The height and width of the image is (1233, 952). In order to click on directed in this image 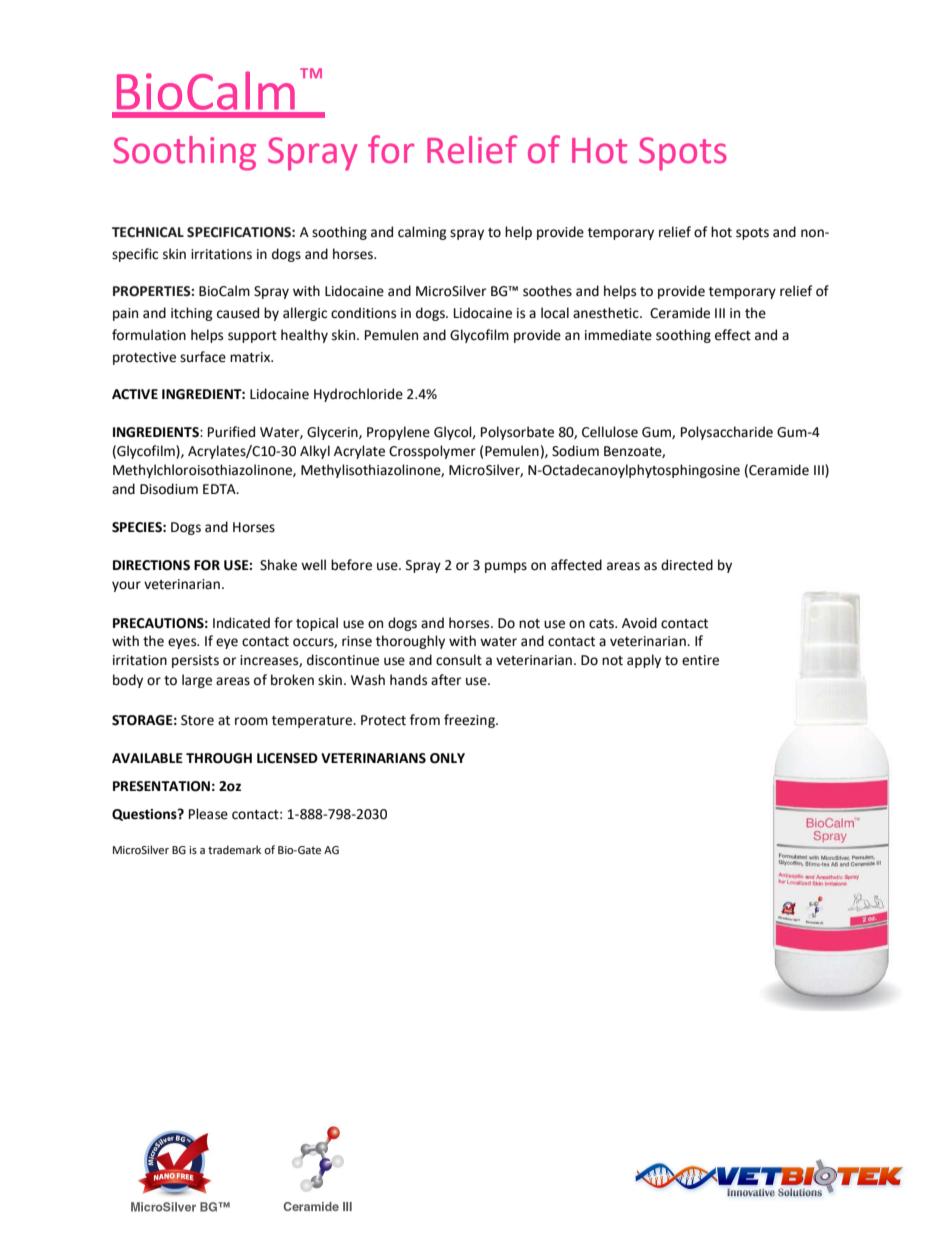, I will do `click(687, 565)`.
